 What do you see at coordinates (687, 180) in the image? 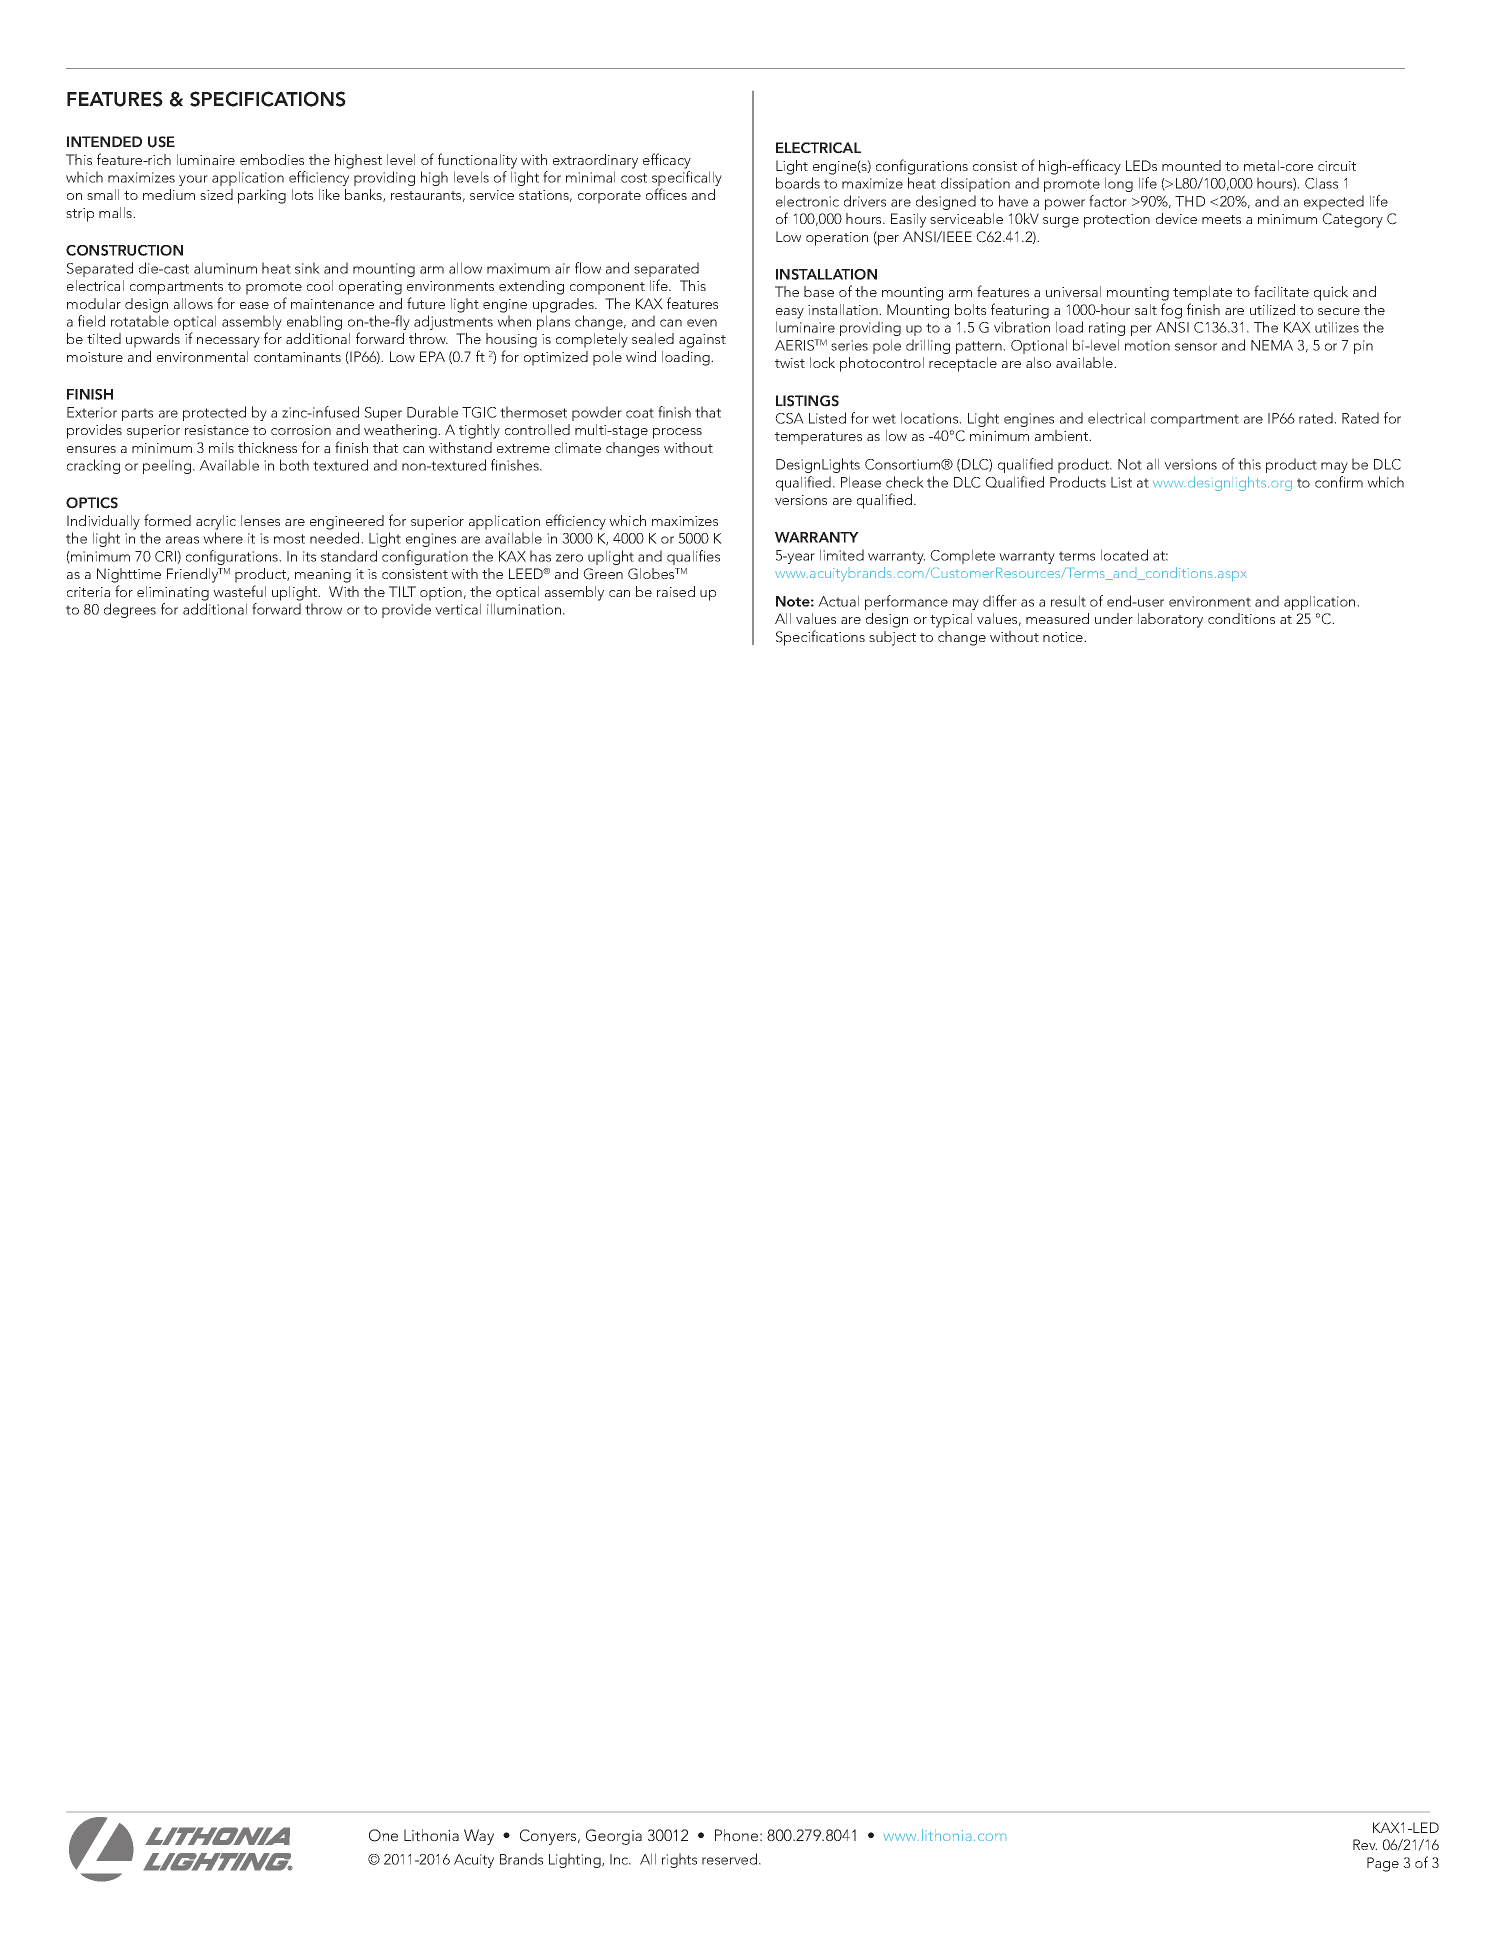
I see `specifically` at bounding box center [687, 180].
